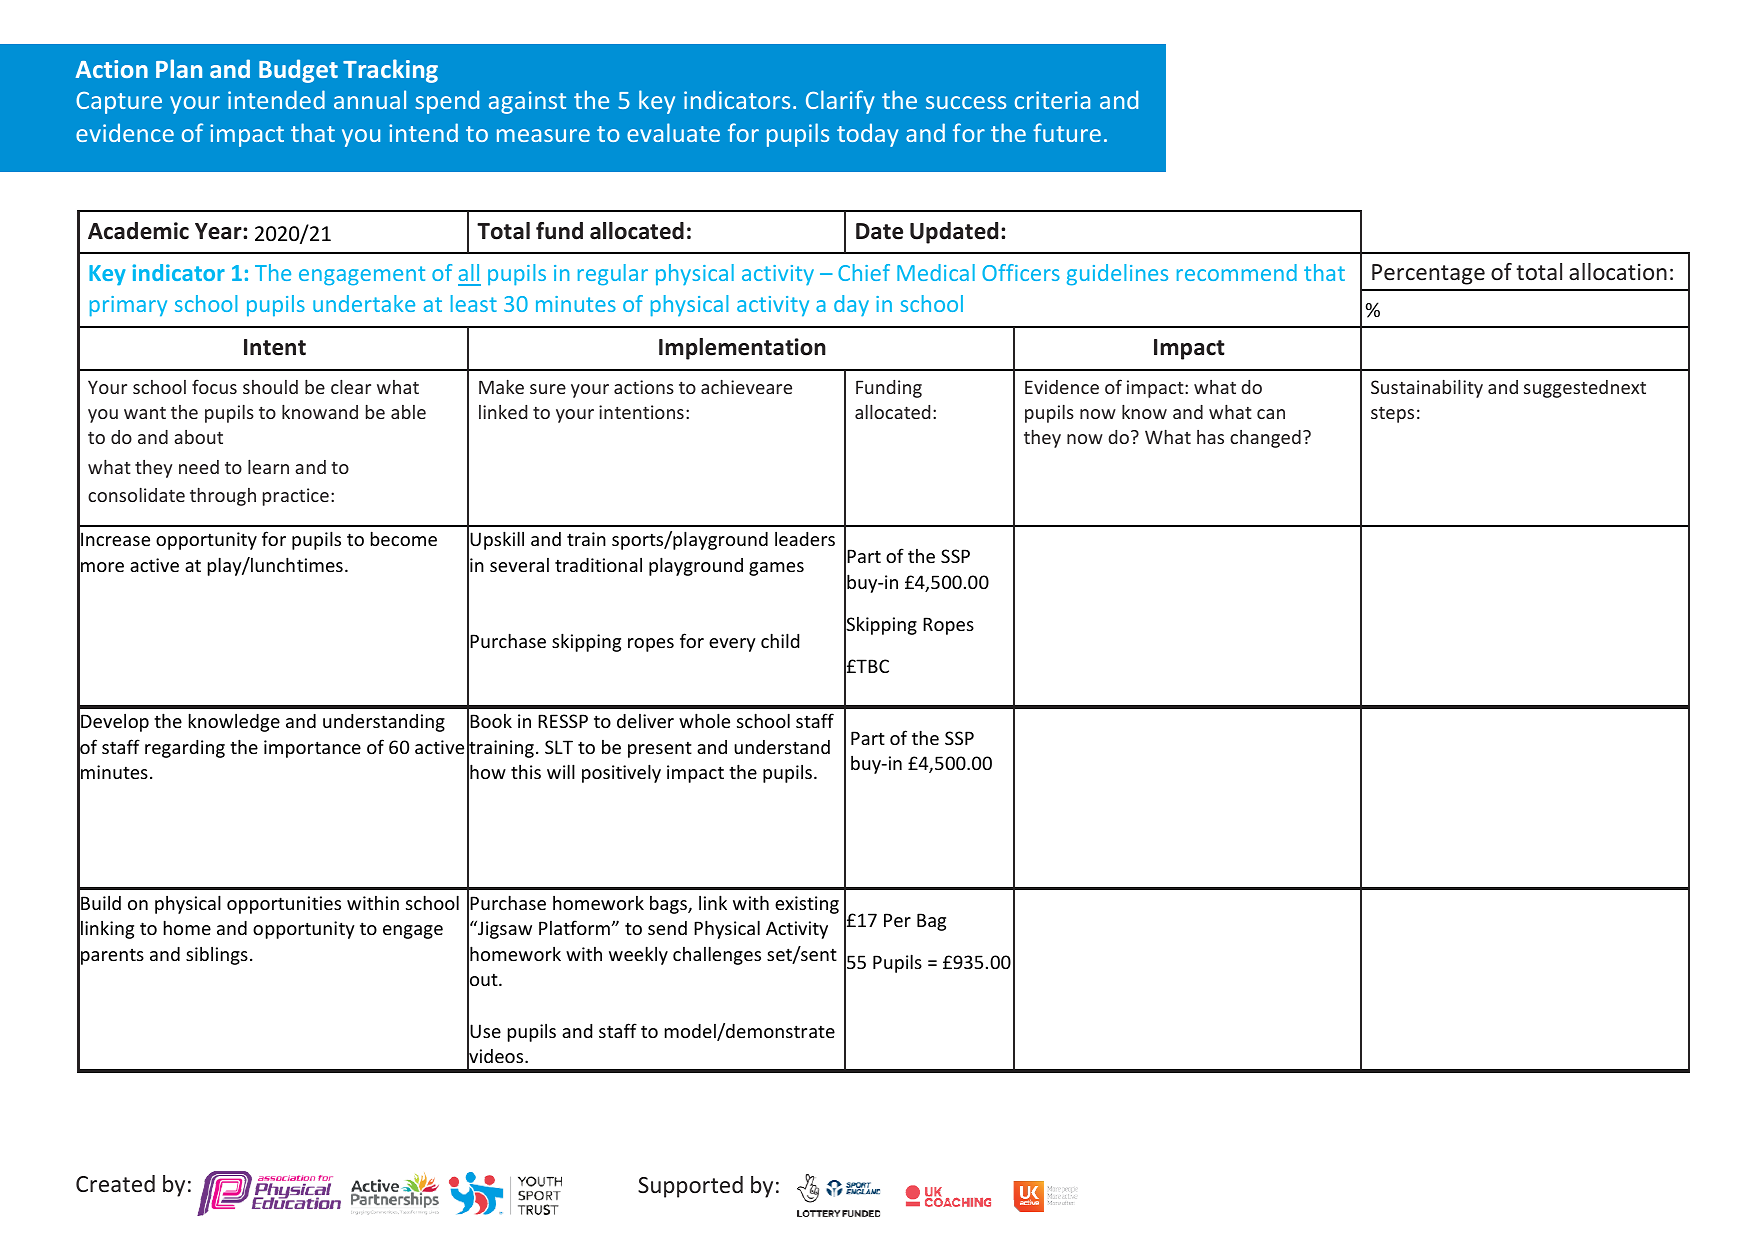 The width and height of the screenshot is (1763, 1247). I want to click on changed, so click(1265, 439).
